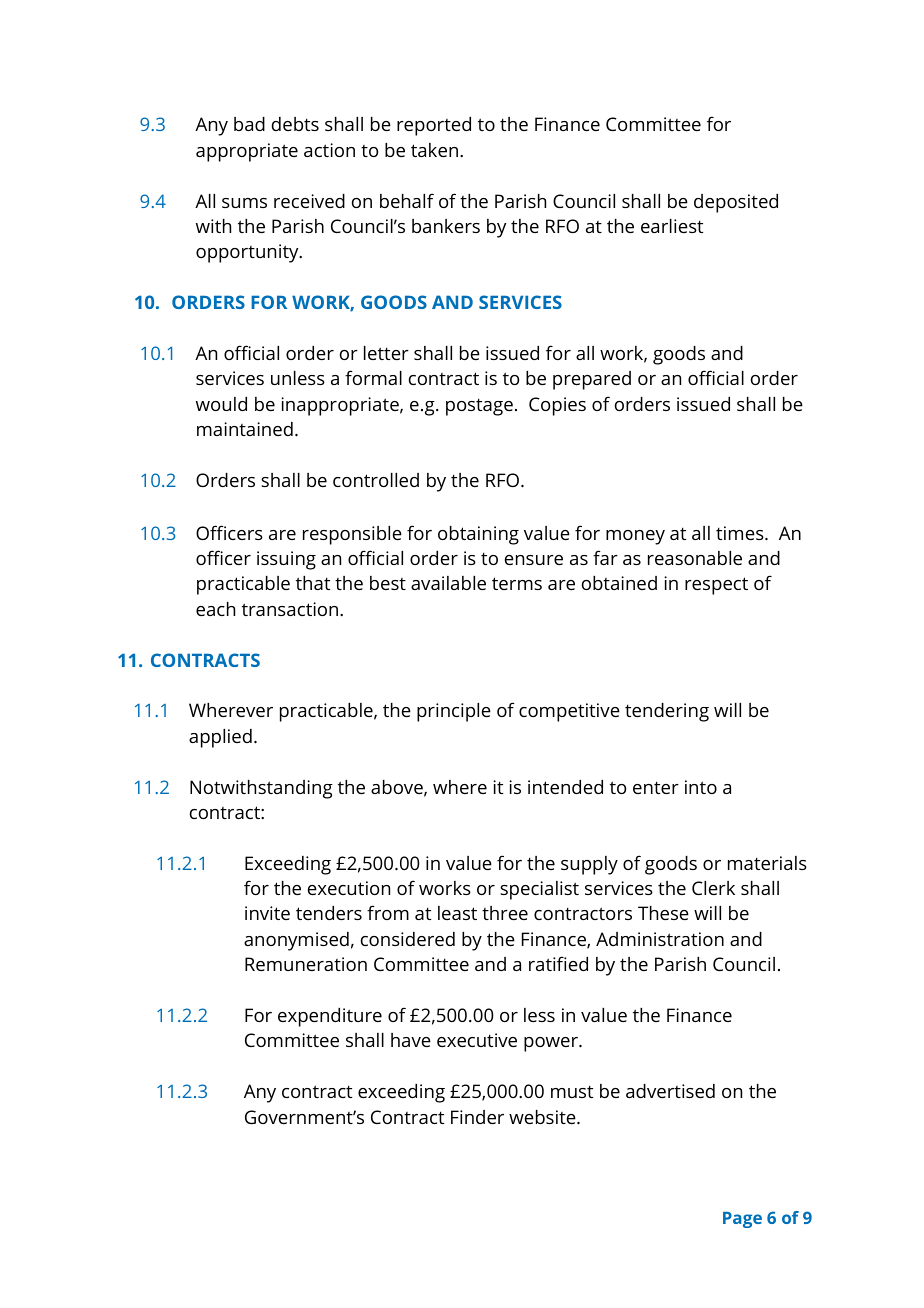 This screenshot has width=924, height=1308. I want to click on prepared, so click(592, 380).
